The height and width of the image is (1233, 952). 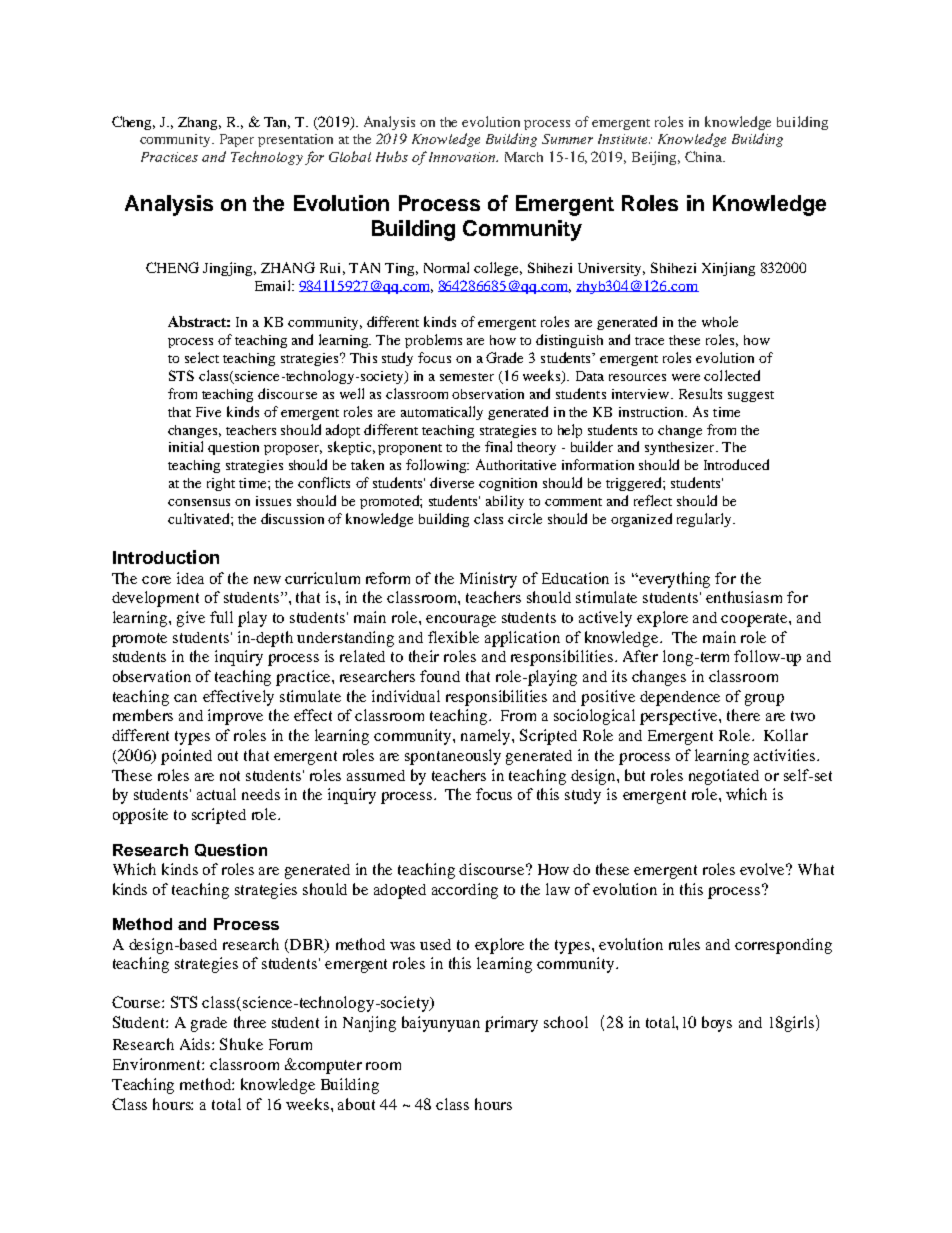 What do you see at coordinates (237, 140) in the image?
I see `Paper` at bounding box center [237, 140].
